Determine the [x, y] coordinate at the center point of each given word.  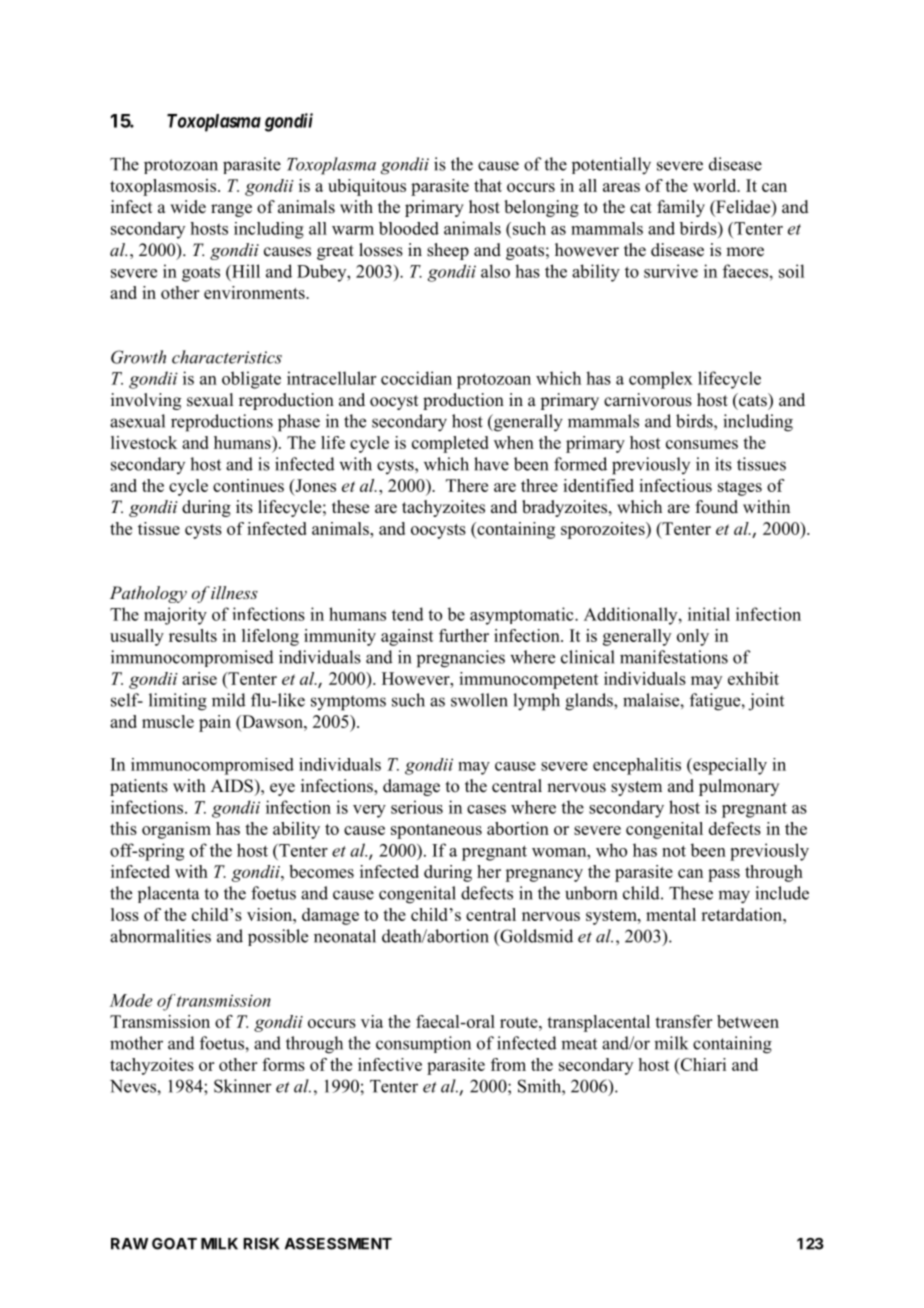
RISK [261, 1244]
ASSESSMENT [338, 1244]
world [716, 185]
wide [188, 207]
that [488, 185]
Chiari [702, 1064]
